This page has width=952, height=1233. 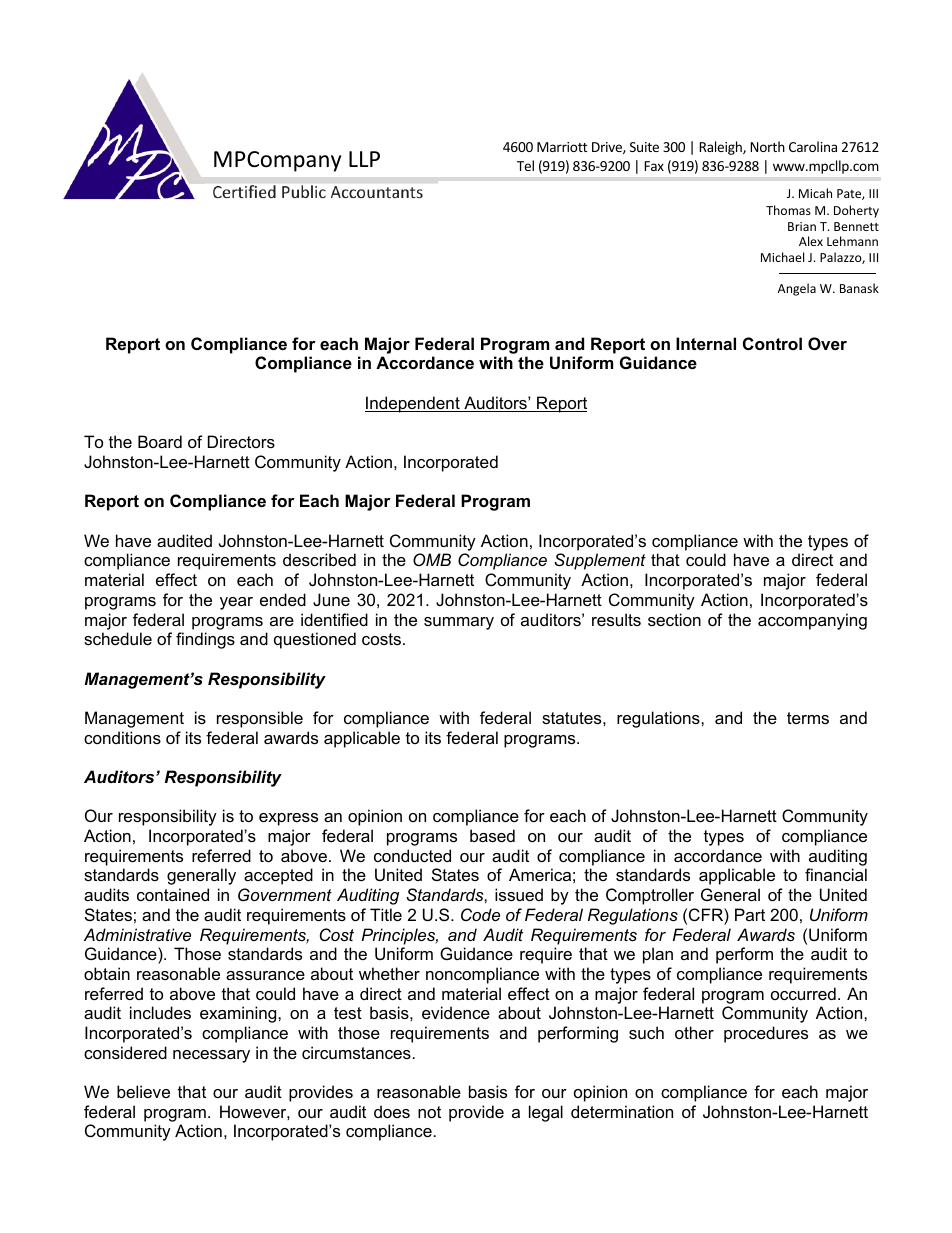 I want to click on North, so click(x=767, y=146).
